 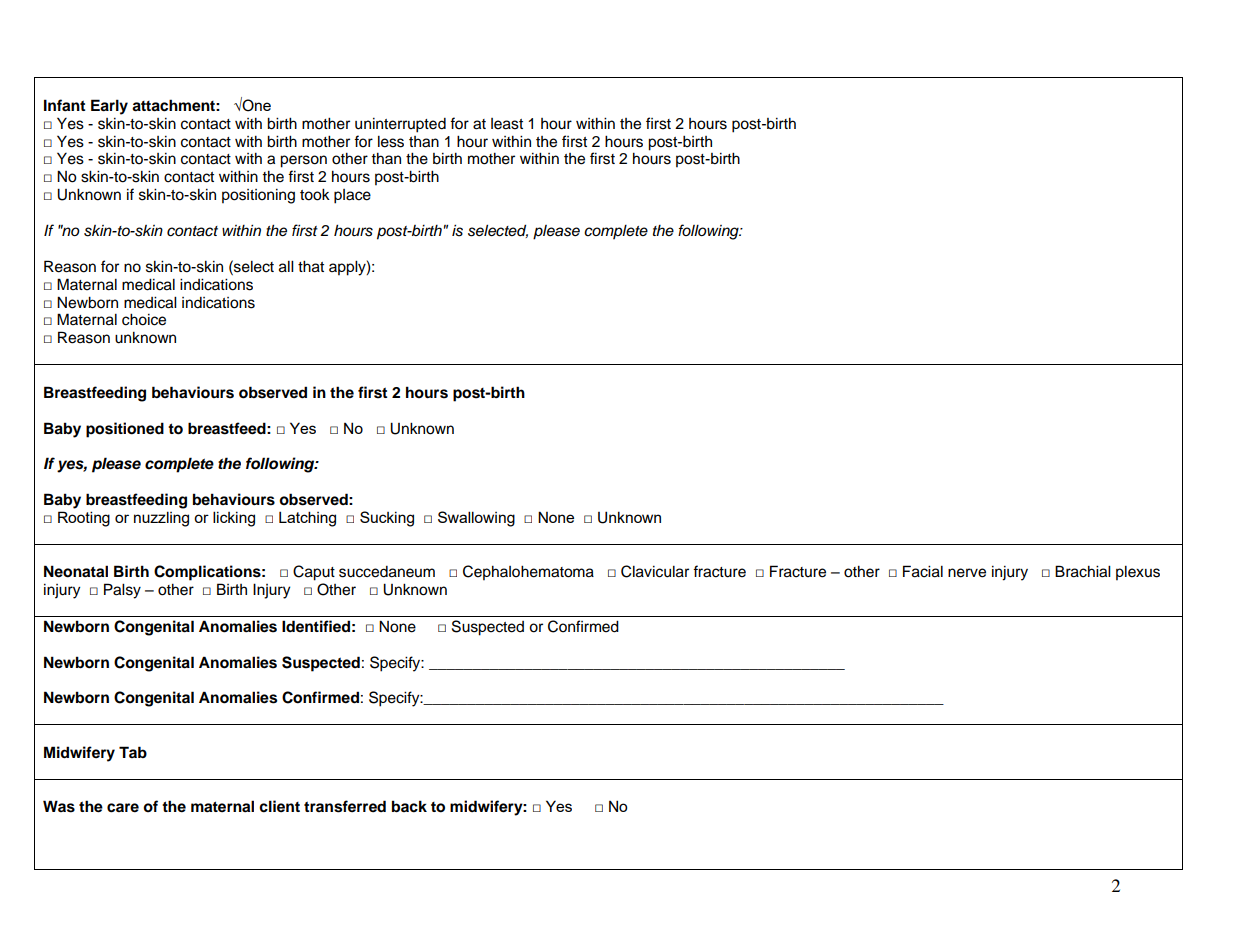 I want to click on Palsy, so click(x=122, y=591).
